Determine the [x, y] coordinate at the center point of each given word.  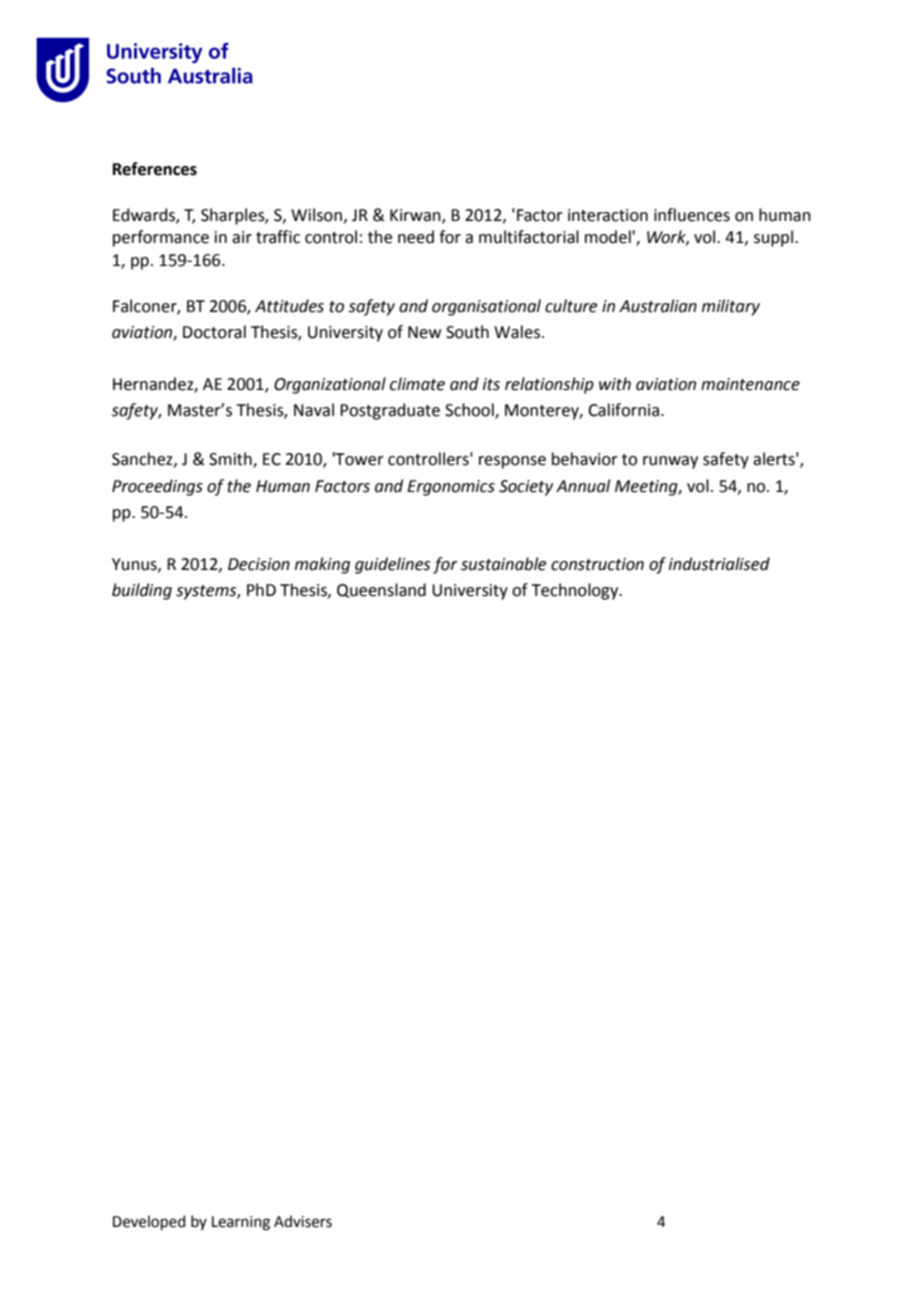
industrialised [719, 564]
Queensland [381, 590]
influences [692, 215]
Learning [241, 1223]
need [416, 237]
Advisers [303, 1221]
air [242, 237]
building [142, 591]
